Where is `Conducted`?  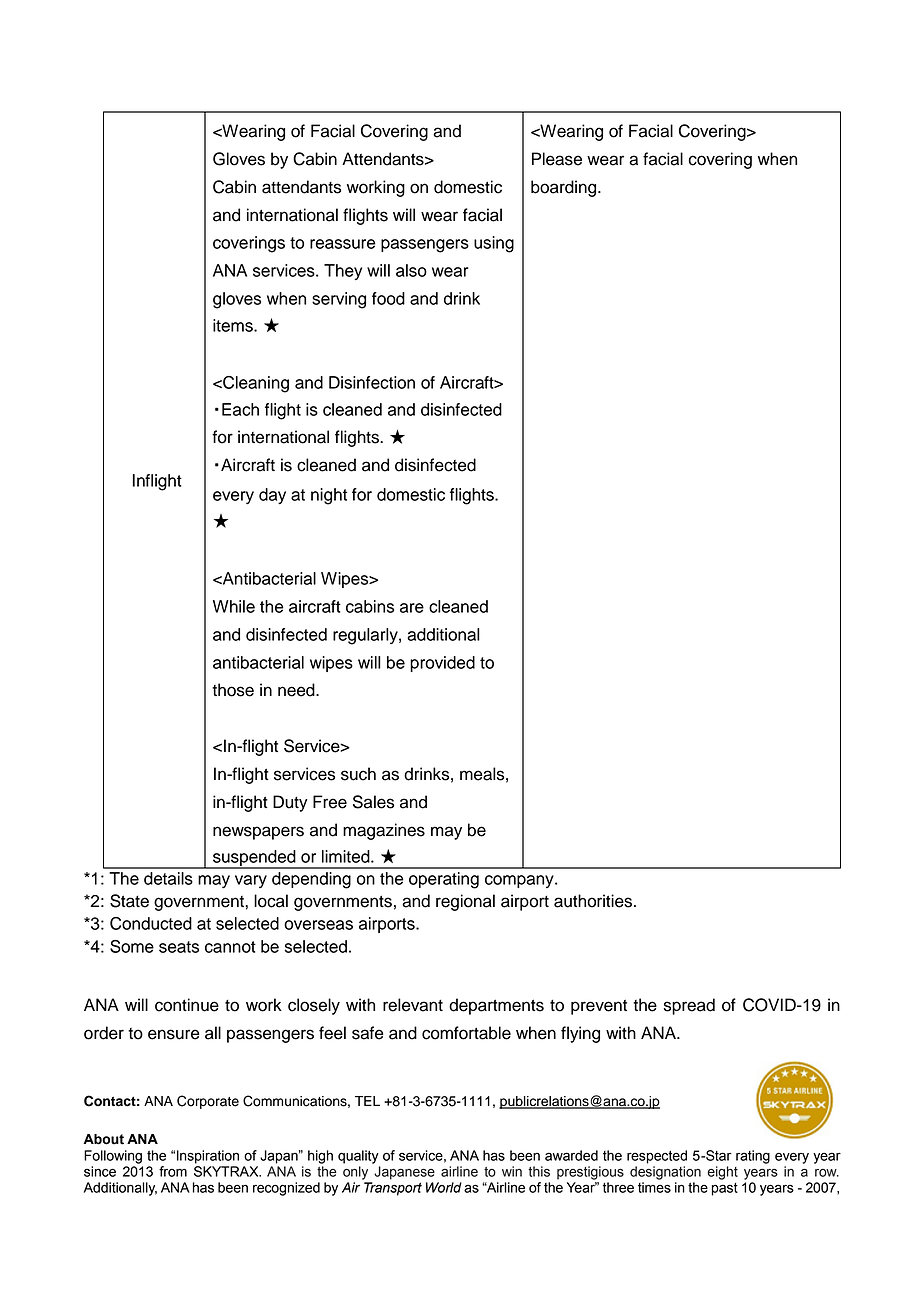 Conducted is located at coordinates (151, 923).
